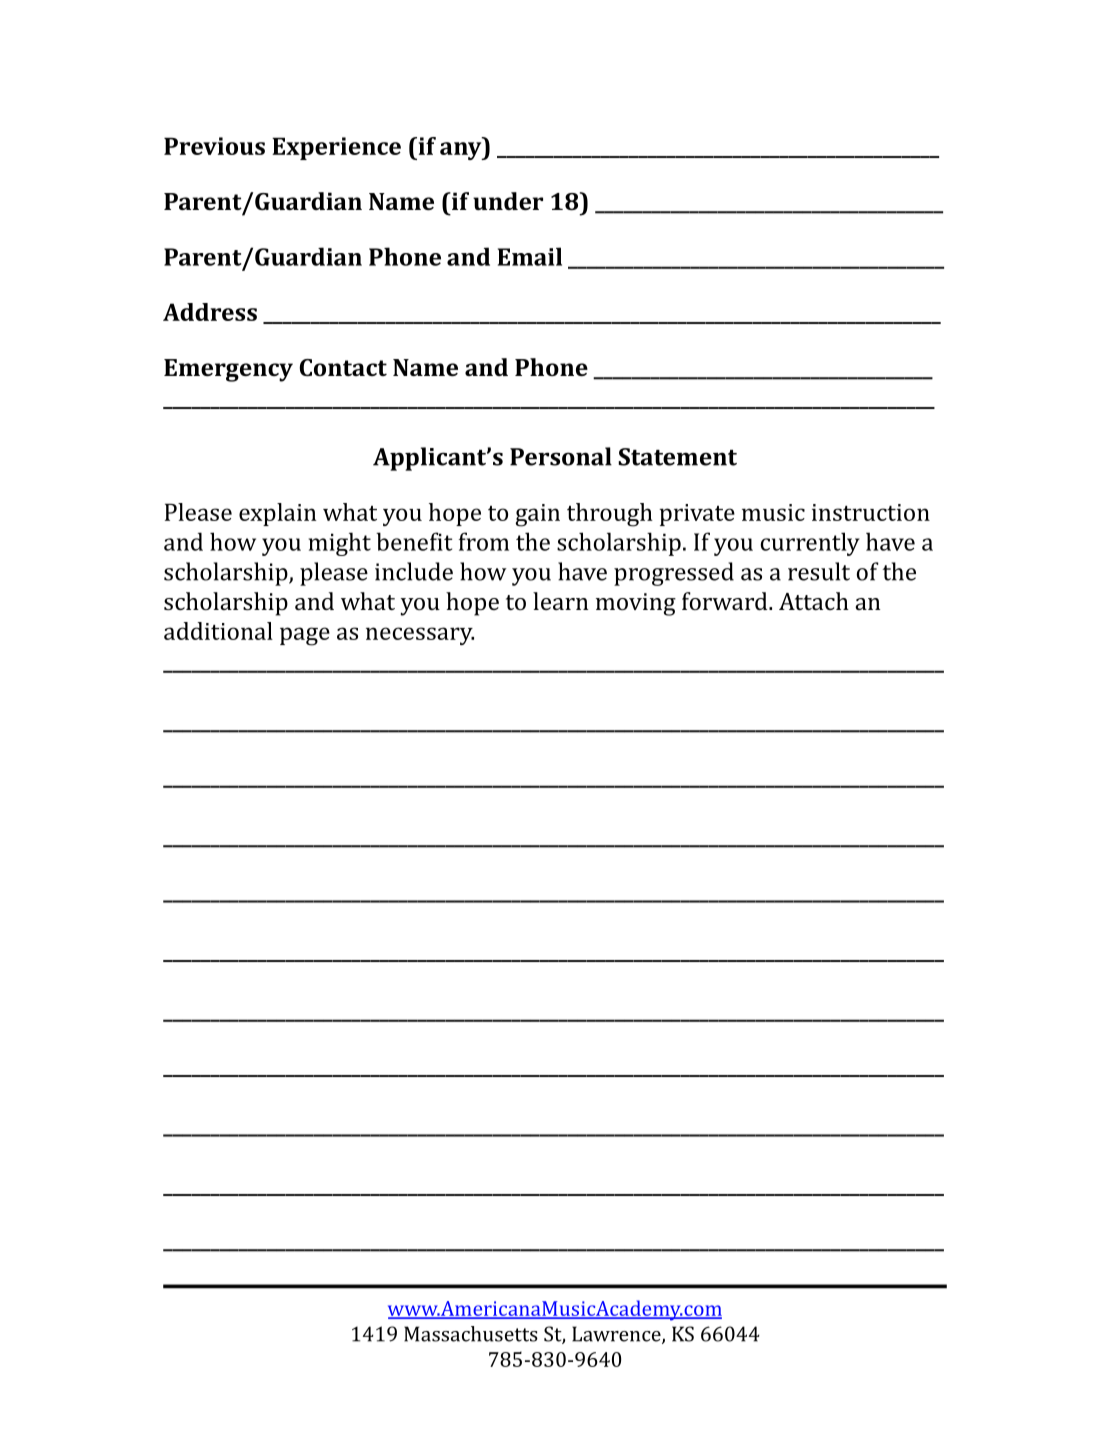 The width and height of the image is (1110, 1437). What do you see at coordinates (471, 1334) in the image?
I see `Massachusetts` at bounding box center [471, 1334].
